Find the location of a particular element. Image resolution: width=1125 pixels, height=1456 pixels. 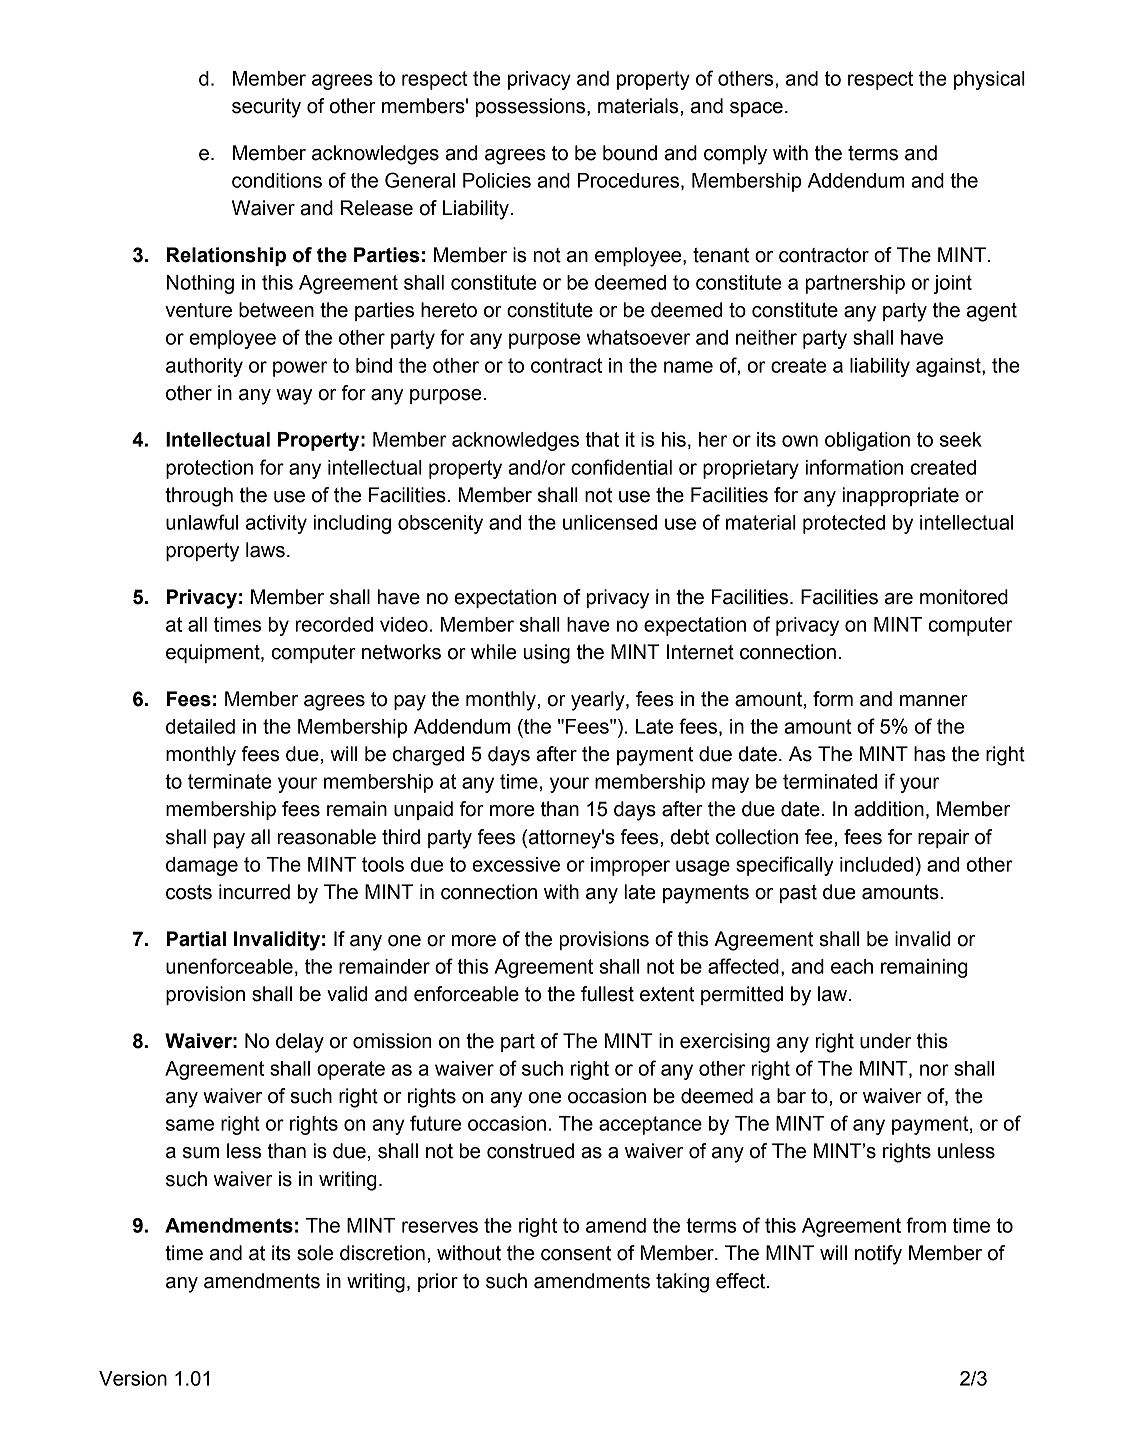

fullest is located at coordinates (607, 994).
